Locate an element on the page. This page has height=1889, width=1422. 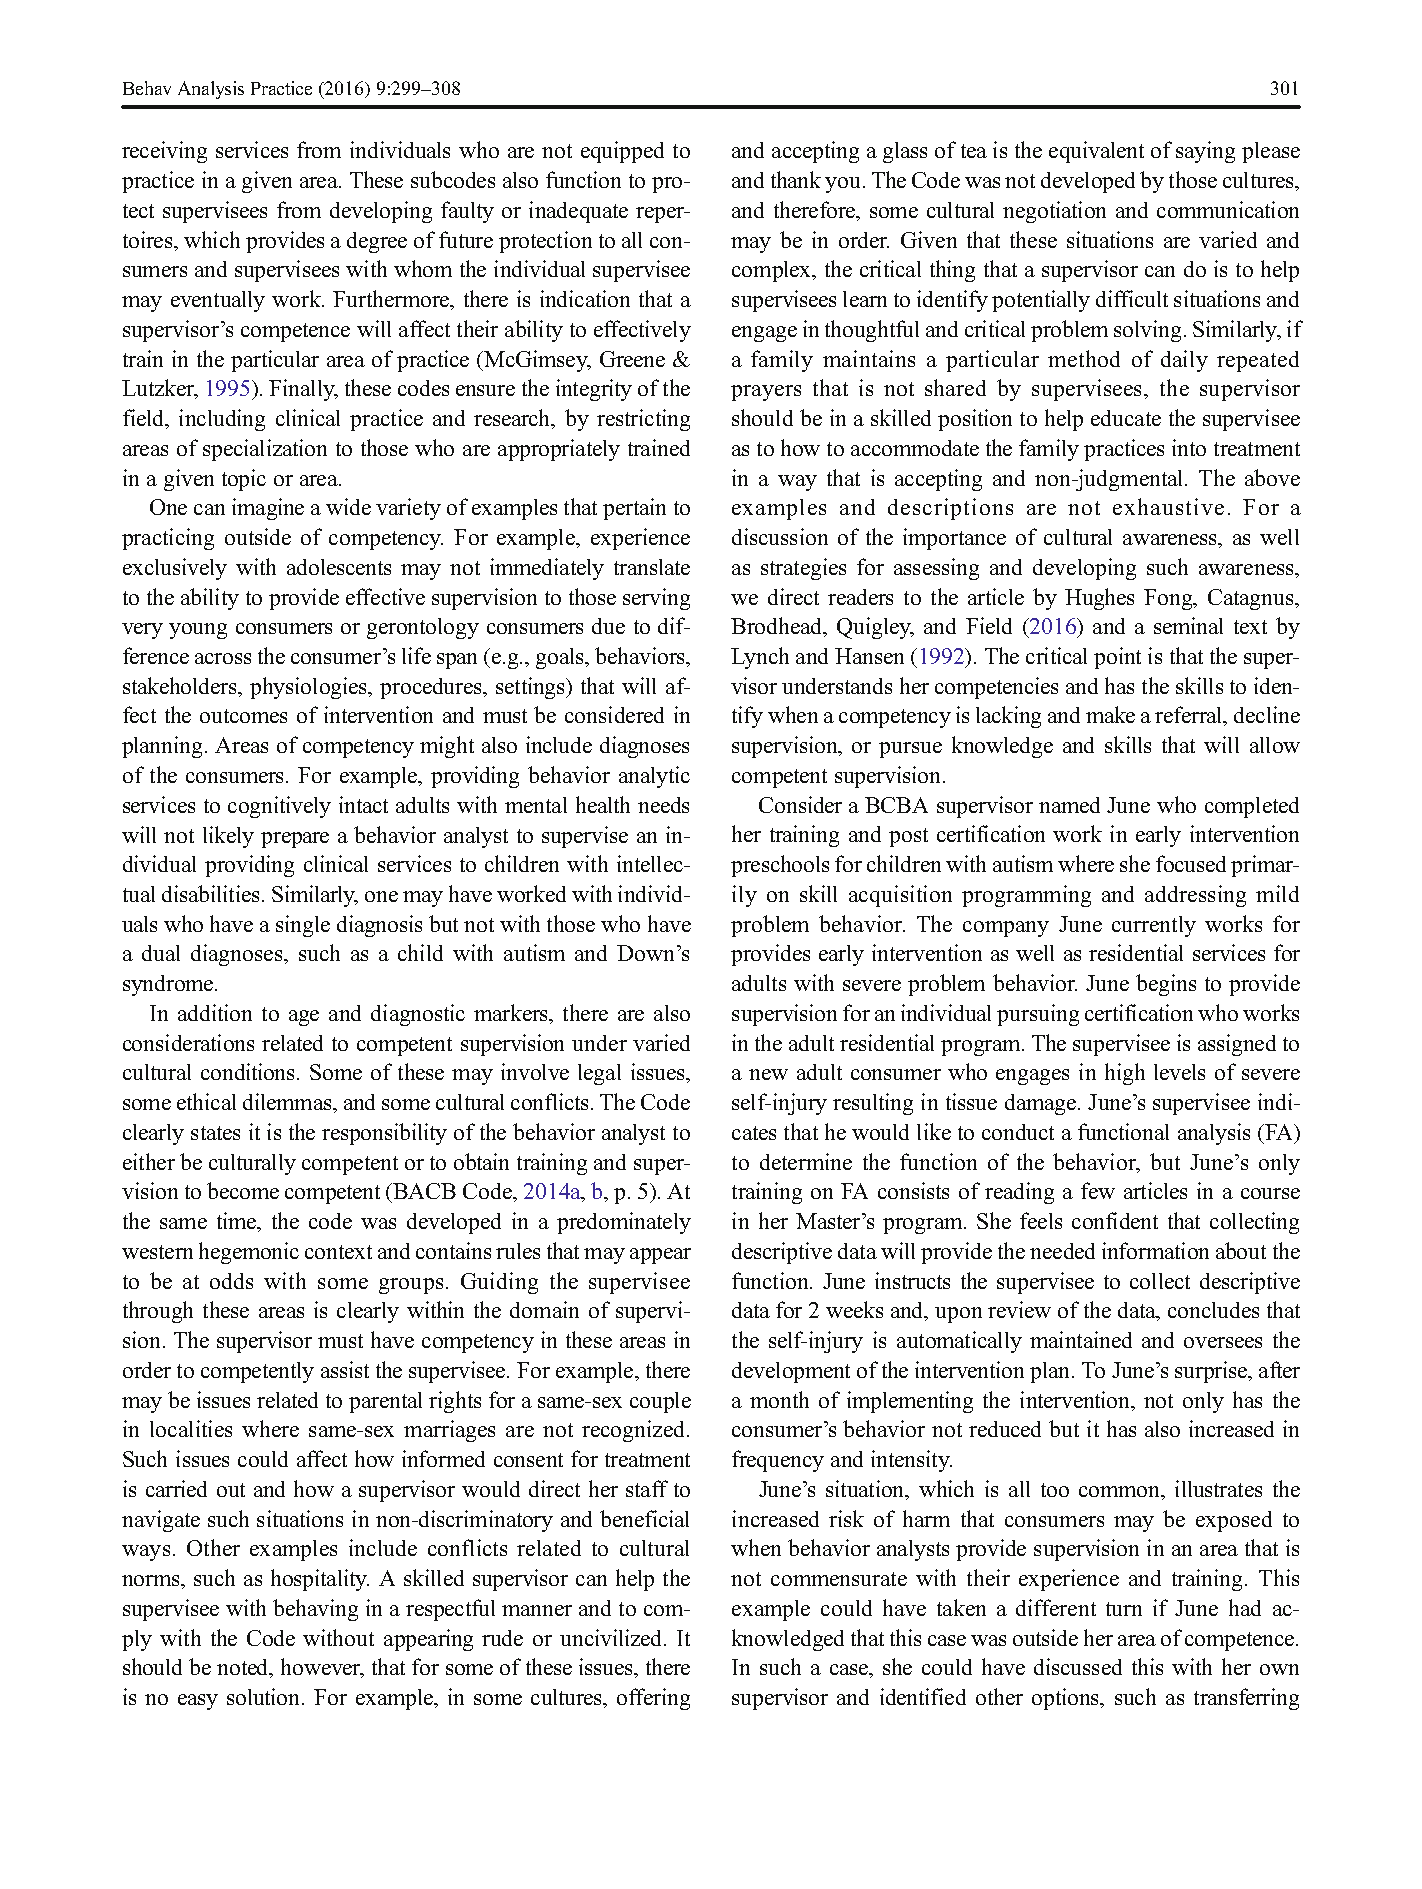
Lynch is located at coordinates (760, 658).
